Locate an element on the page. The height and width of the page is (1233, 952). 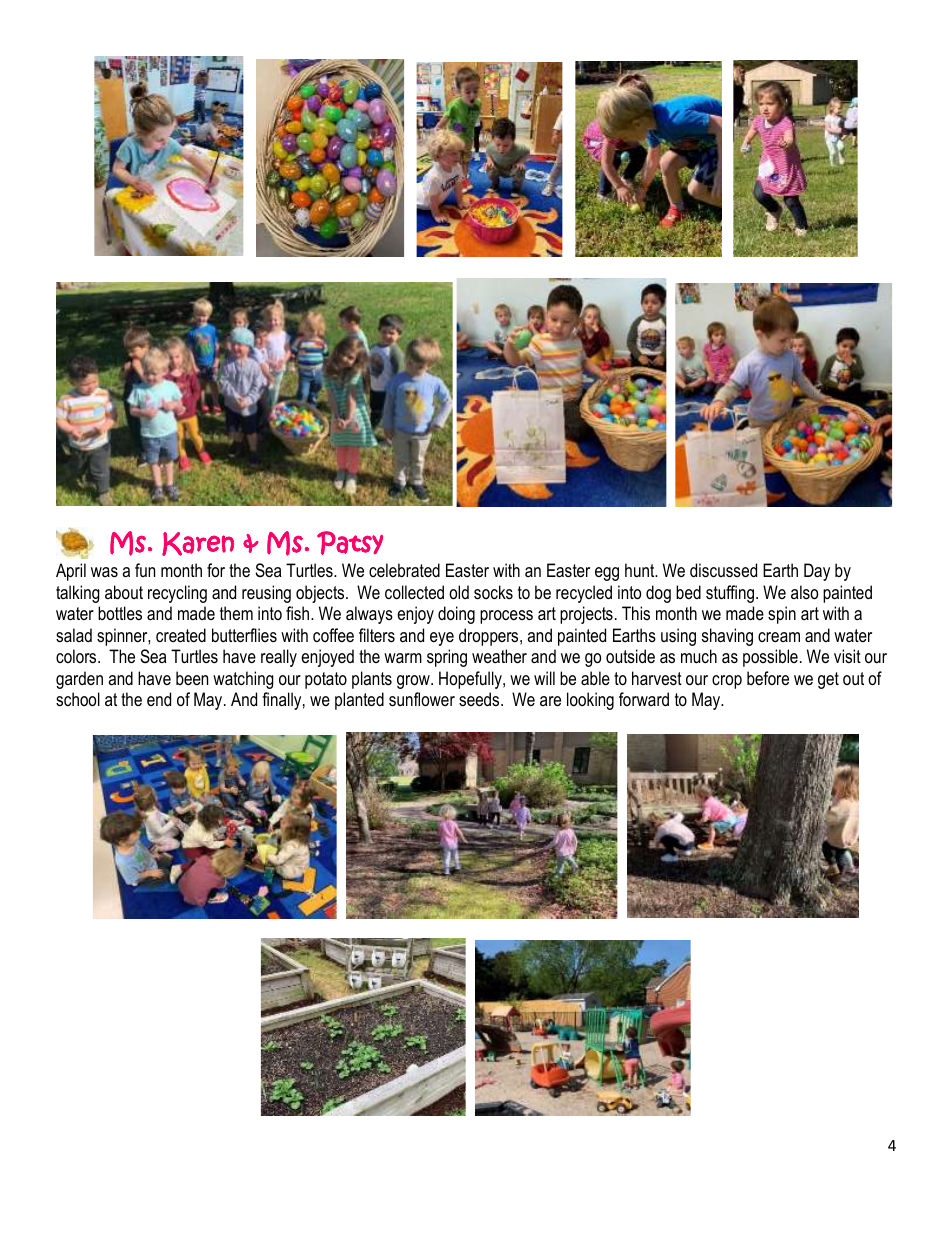
seeds is located at coordinates (480, 699).
